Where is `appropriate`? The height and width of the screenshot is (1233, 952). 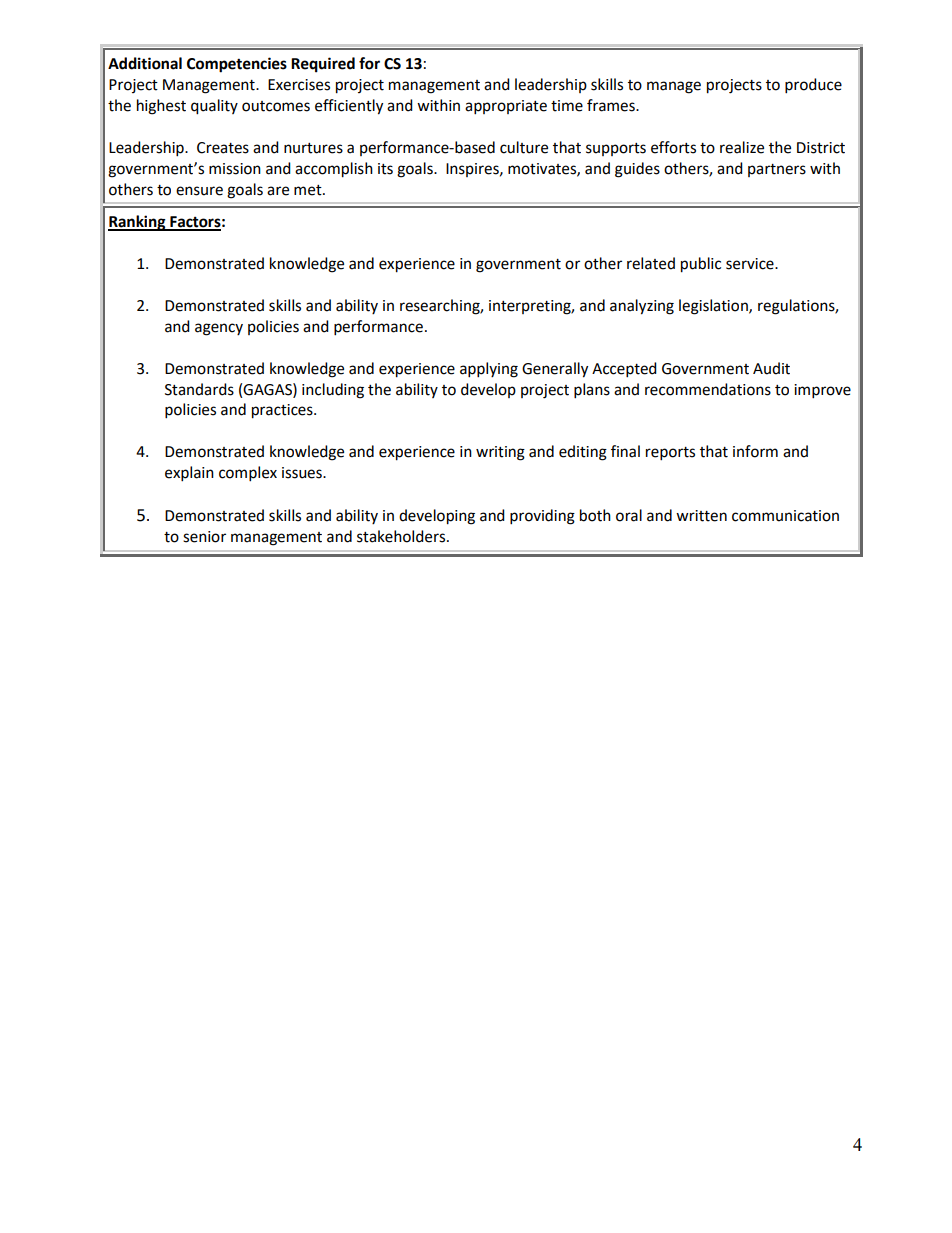 appropriate is located at coordinates (506, 107).
